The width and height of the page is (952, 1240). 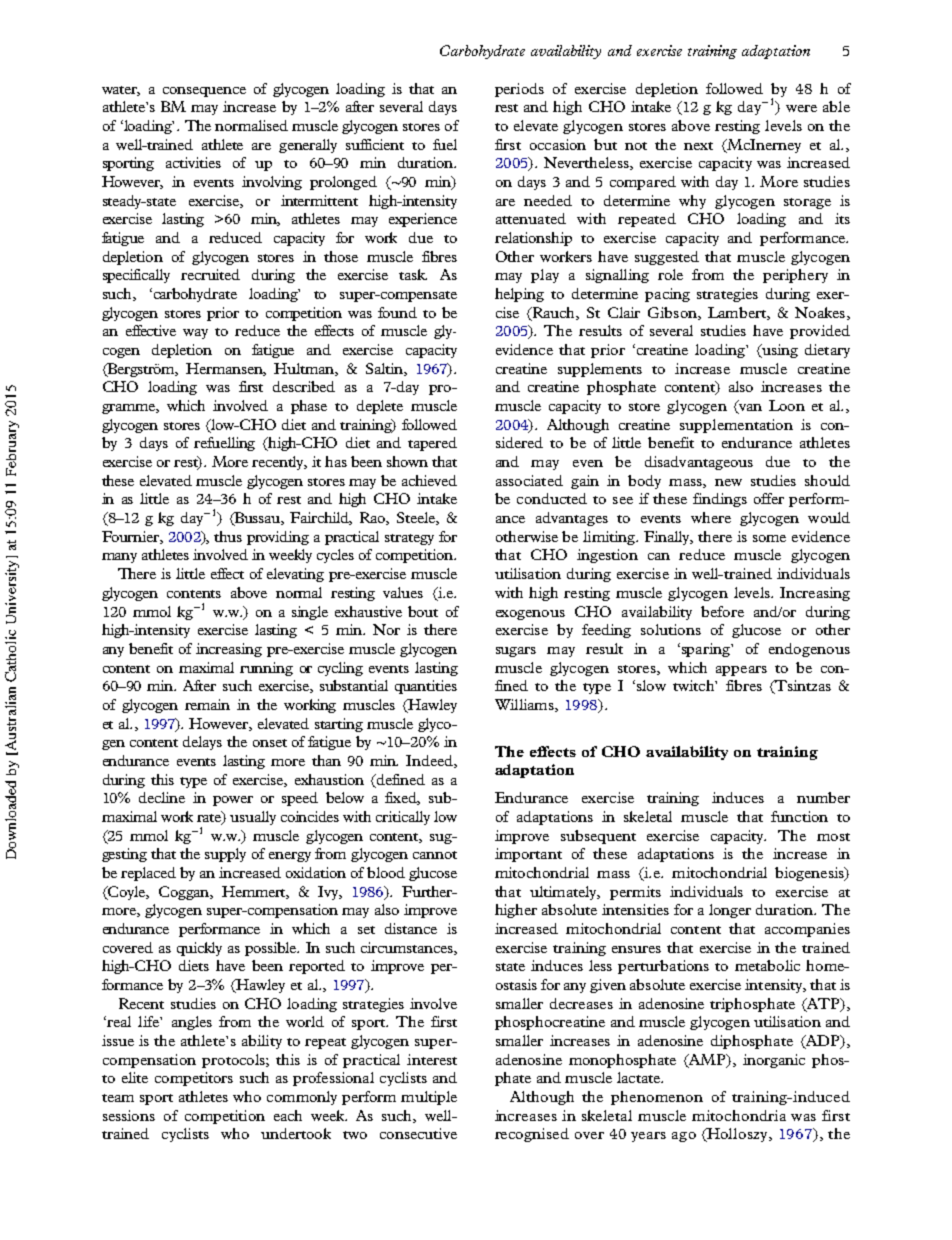 I want to click on consequence, so click(x=204, y=92).
